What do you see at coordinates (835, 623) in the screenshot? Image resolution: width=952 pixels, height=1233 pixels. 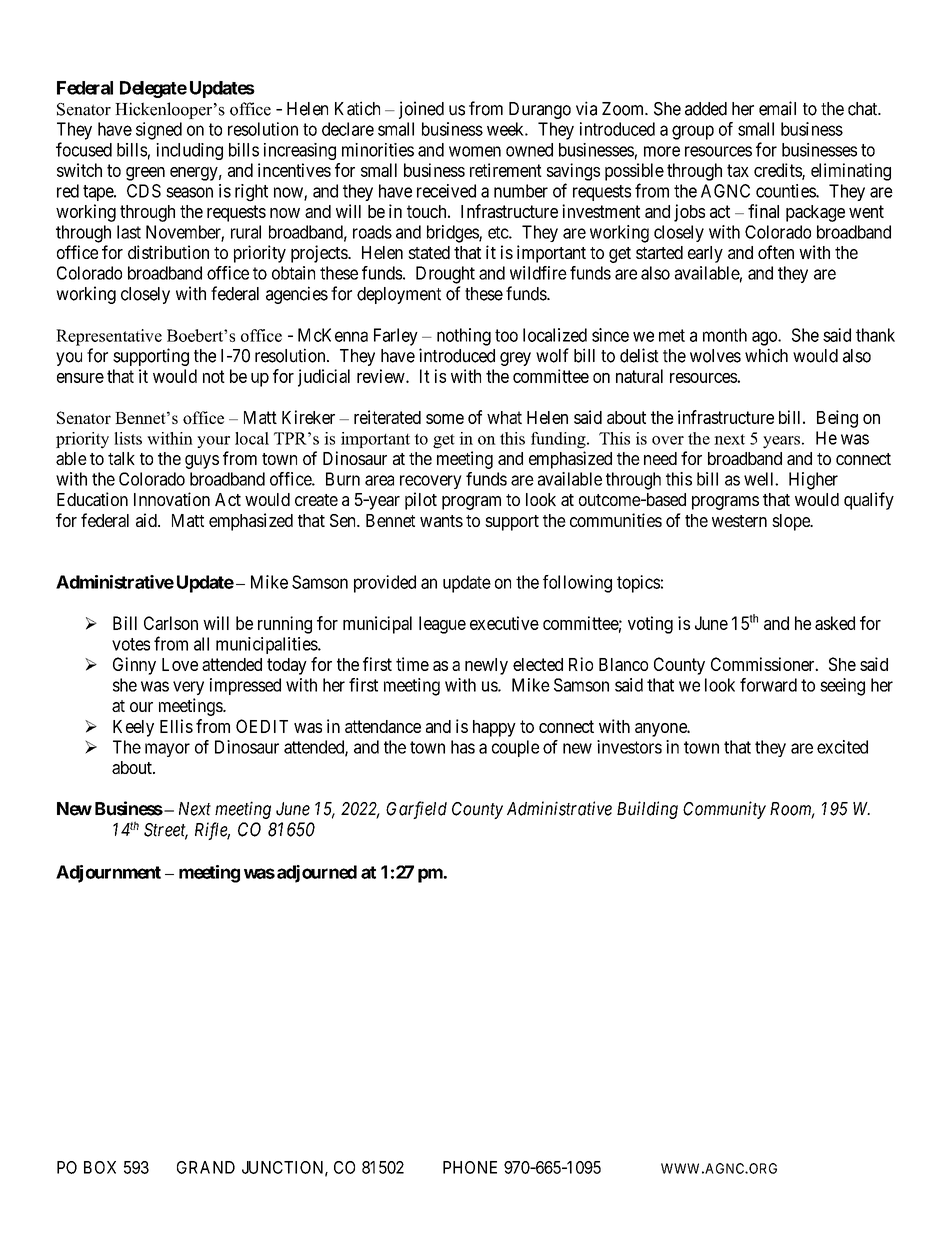 I see `asked` at bounding box center [835, 623].
